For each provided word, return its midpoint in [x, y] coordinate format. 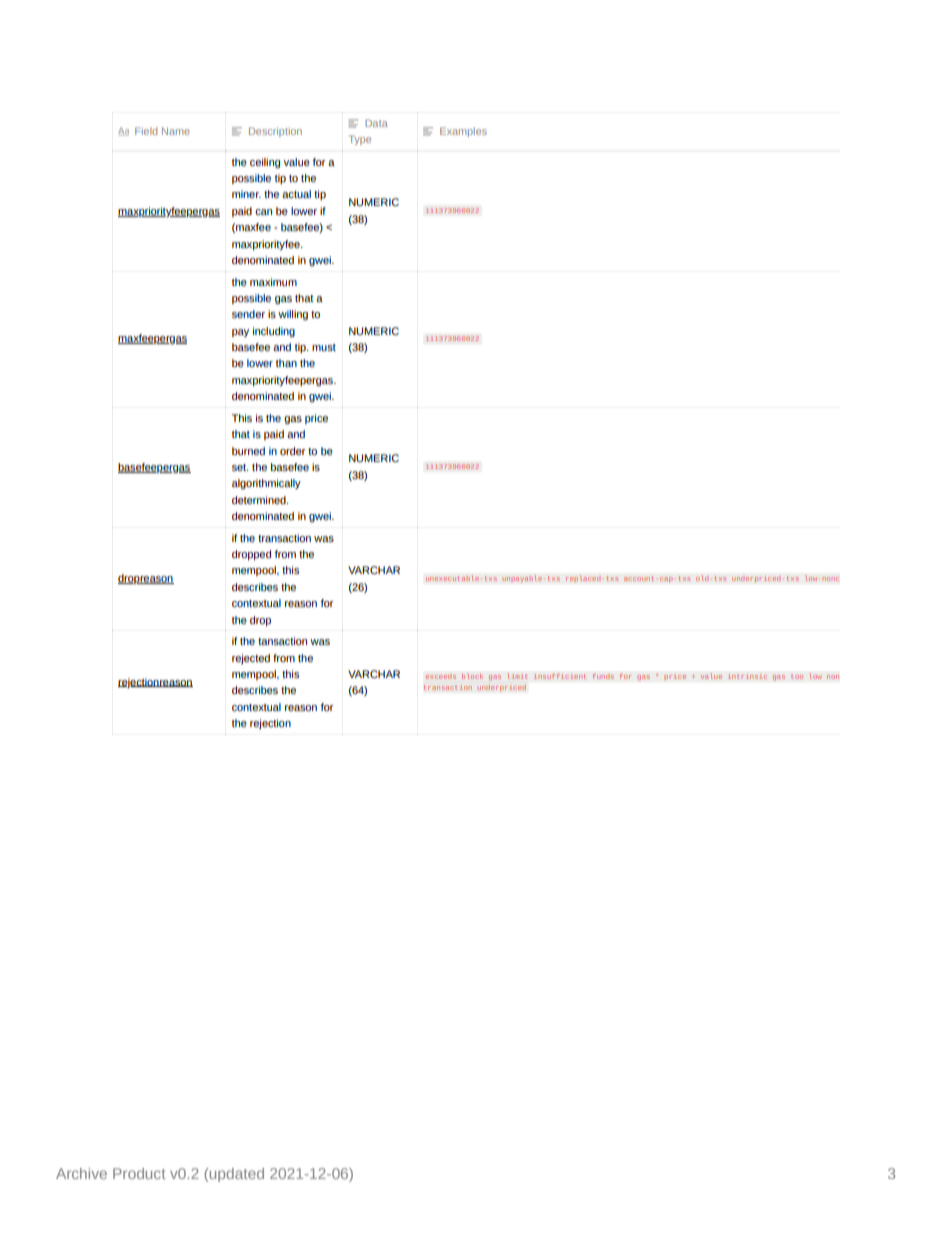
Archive [81, 1173]
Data [376, 123]
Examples [463, 132]
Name [176, 131]
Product [139, 1173]
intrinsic [747, 676]
